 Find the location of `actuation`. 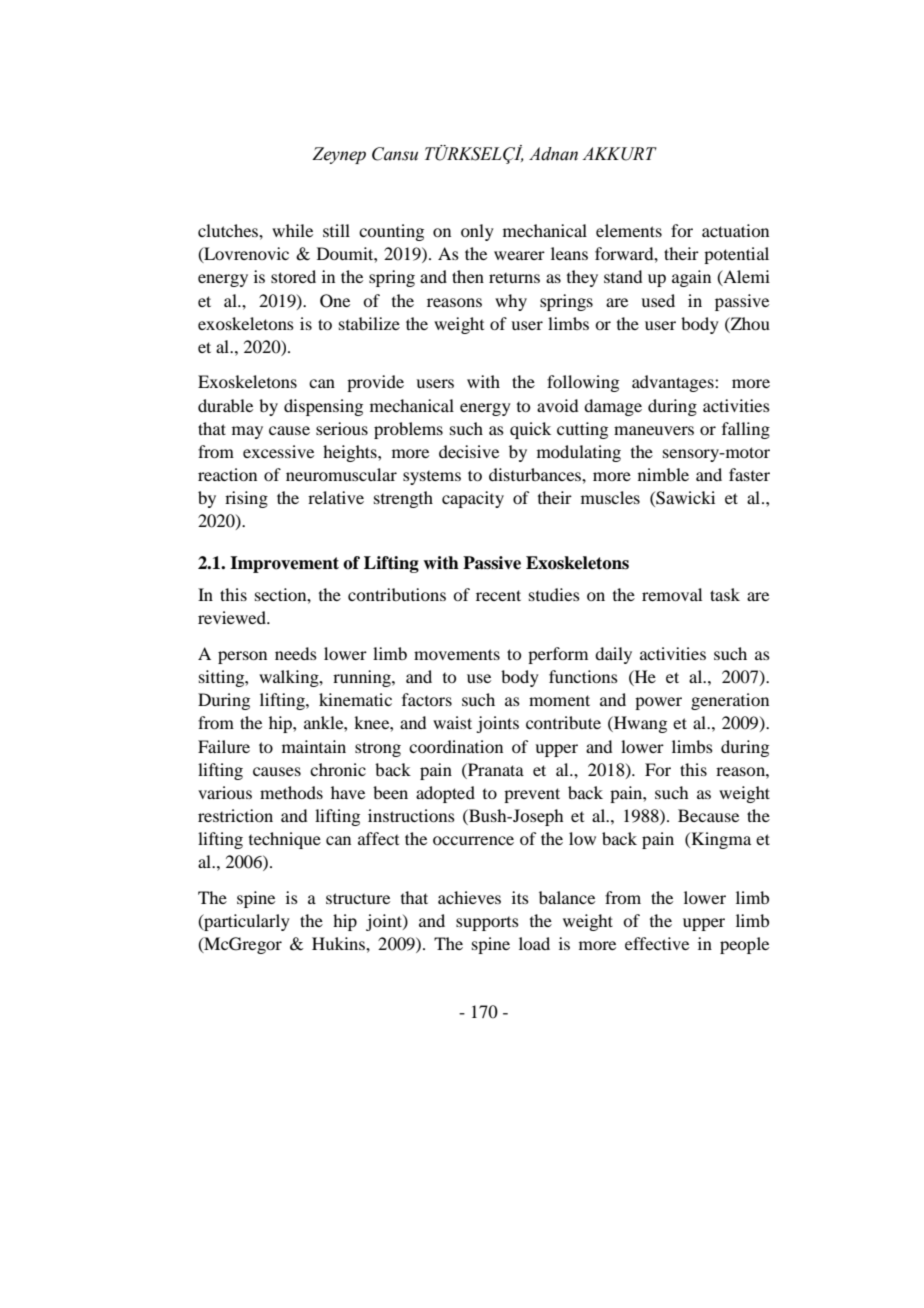

actuation is located at coordinates (735, 230).
